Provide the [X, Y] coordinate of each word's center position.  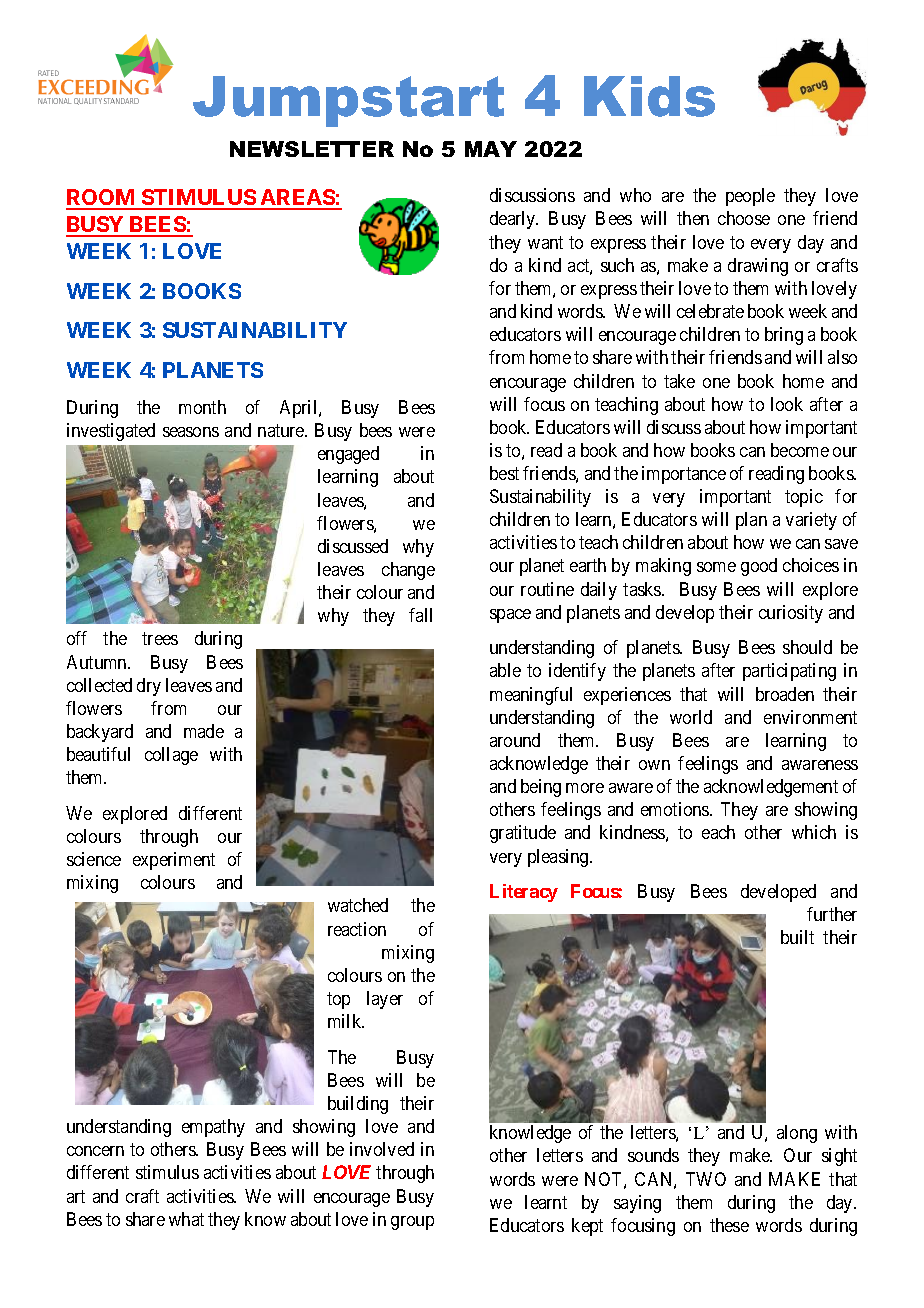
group [412, 1223]
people [750, 197]
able [505, 670]
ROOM [102, 199]
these [729, 1225]
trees [160, 639]
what [186, 1219]
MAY [491, 149]
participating [789, 672]
